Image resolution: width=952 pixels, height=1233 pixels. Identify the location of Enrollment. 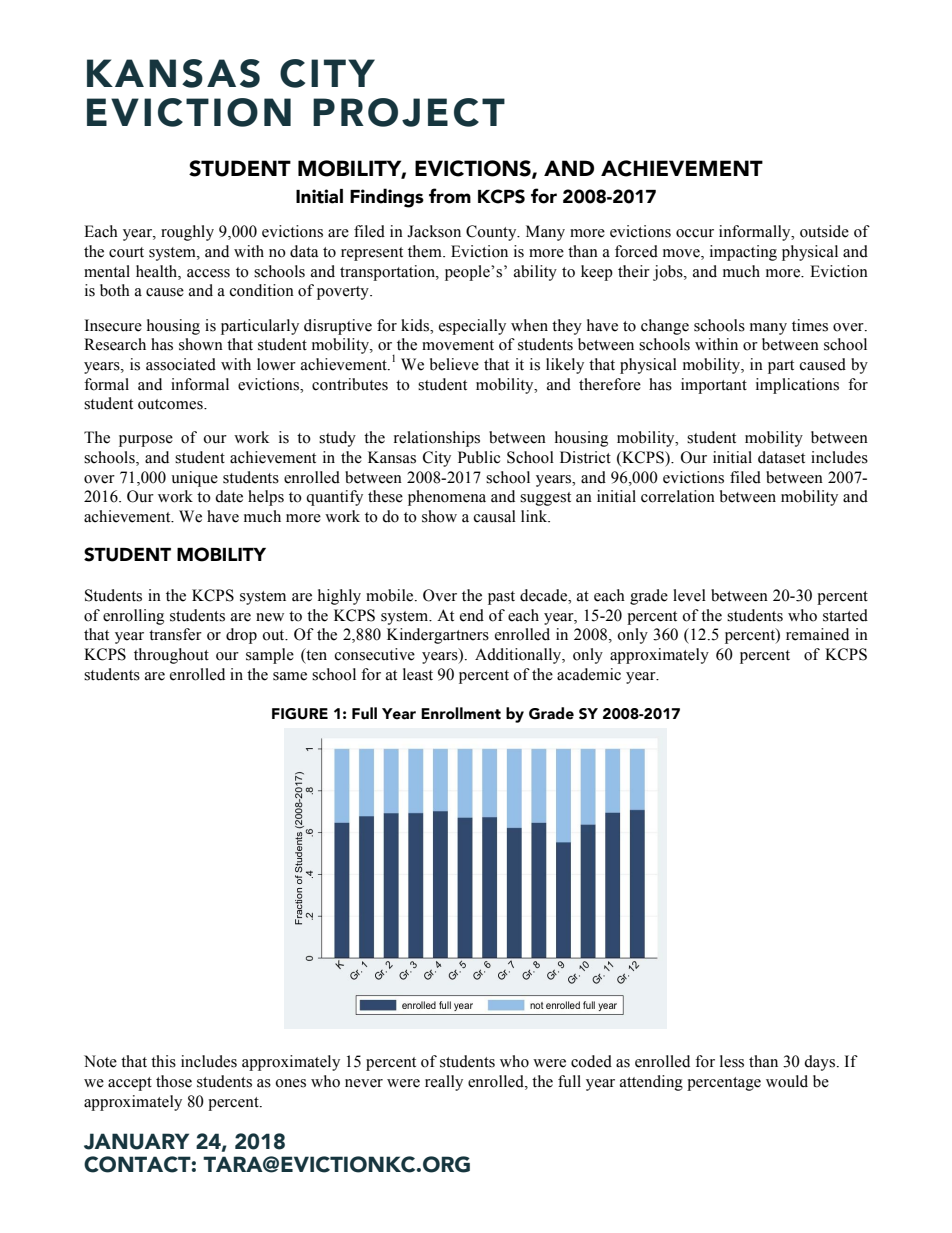
(461, 713).
